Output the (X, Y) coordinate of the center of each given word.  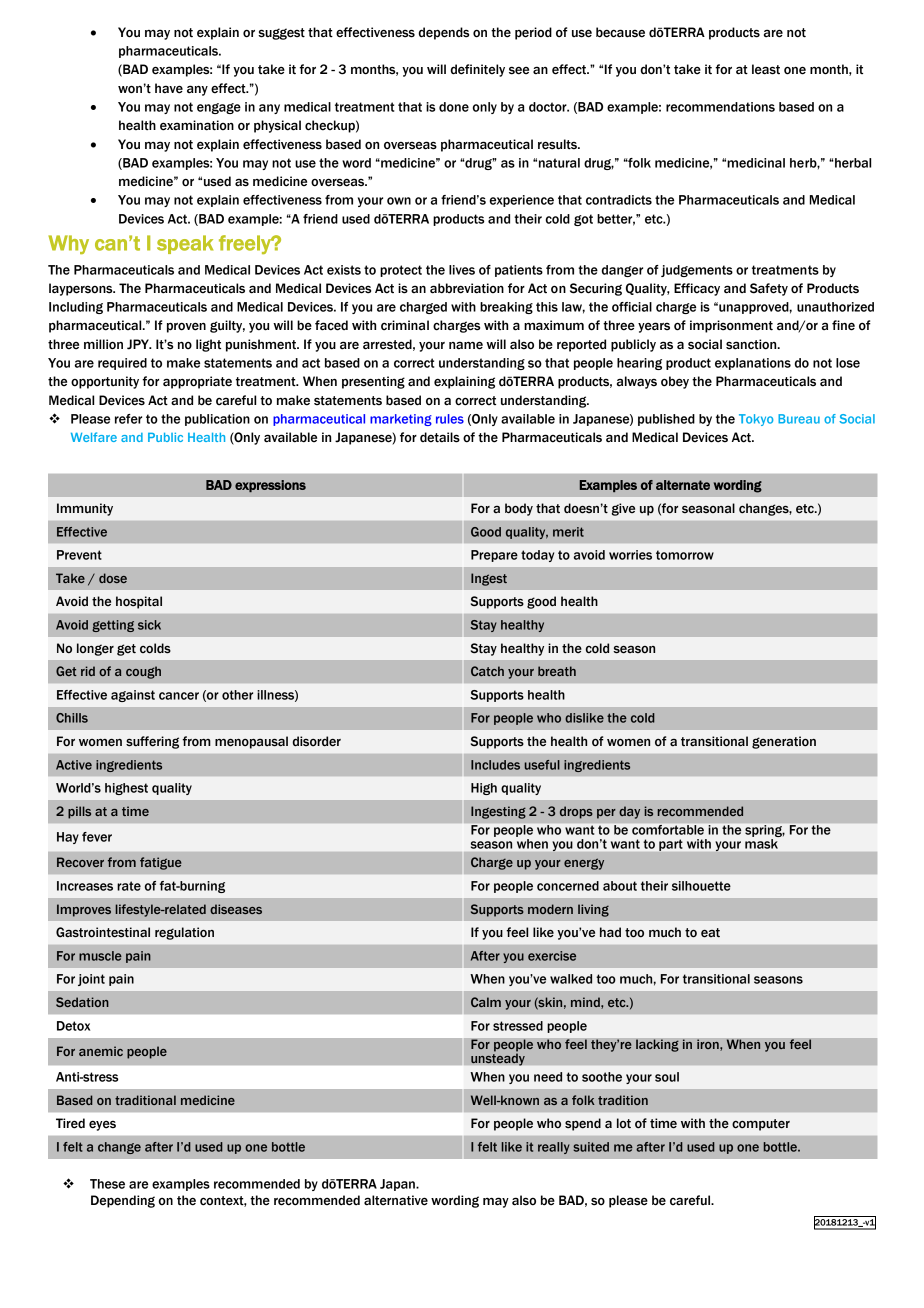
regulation (184, 933)
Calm (486, 1002)
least (766, 69)
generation (784, 742)
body (519, 509)
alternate (683, 485)
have (169, 88)
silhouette (701, 886)
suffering (152, 742)
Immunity (85, 509)
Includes (495, 765)
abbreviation (467, 288)
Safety (769, 289)
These (107, 1184)
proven (186, 327)
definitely (478, 70)
